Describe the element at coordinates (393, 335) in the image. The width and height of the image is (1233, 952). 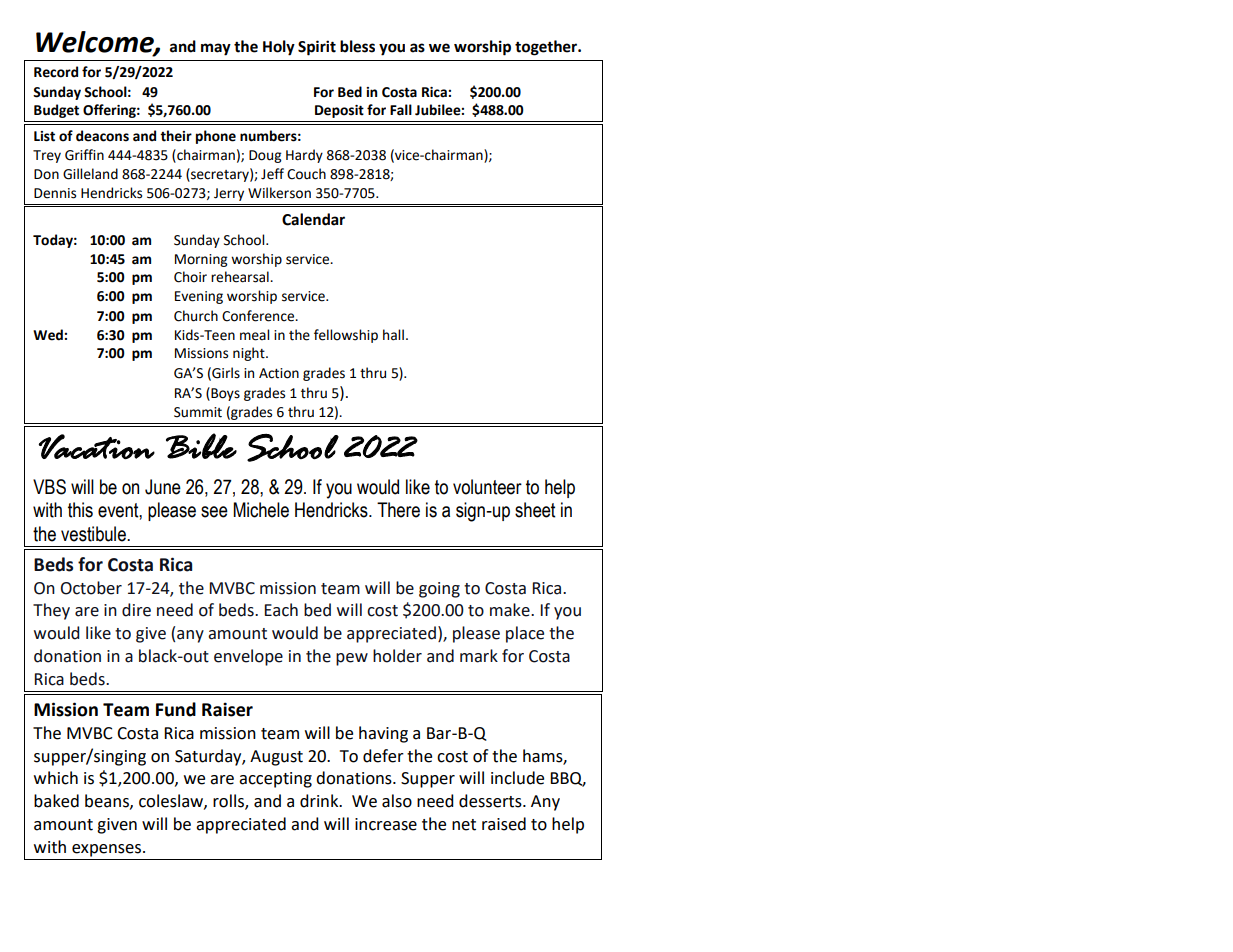
I see `hall` at that location.
